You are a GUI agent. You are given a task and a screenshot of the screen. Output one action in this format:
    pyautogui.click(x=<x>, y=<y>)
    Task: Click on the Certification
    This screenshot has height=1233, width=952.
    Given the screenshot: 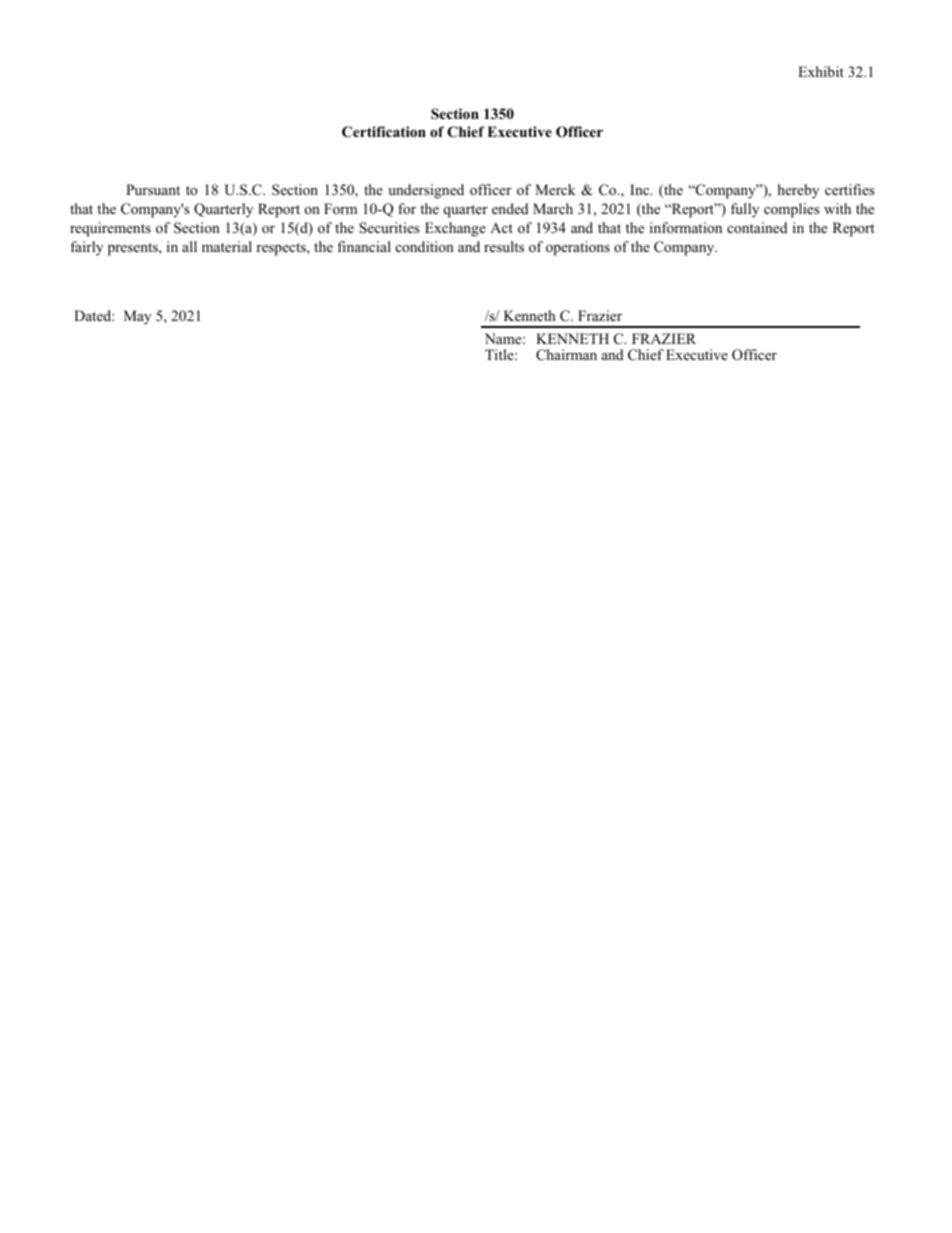 What is the action you would take?
    pyautogui.click(x=384, y=132)
